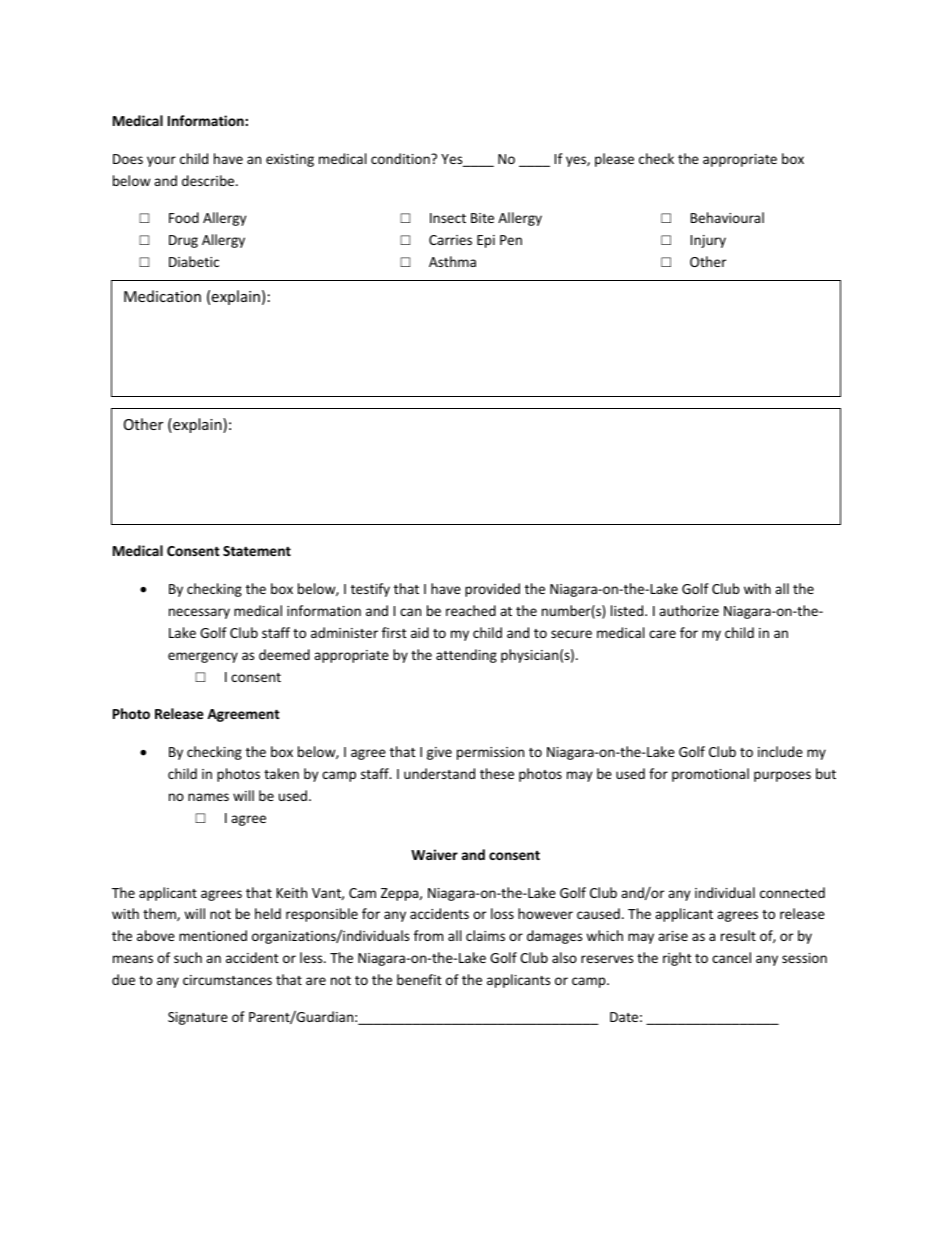 The width and height of the screenshot is (952, 1233). What do you see at coordinates (162, 296) in the screenshot?
I see `Medication` at bounding box center [162, 296].
